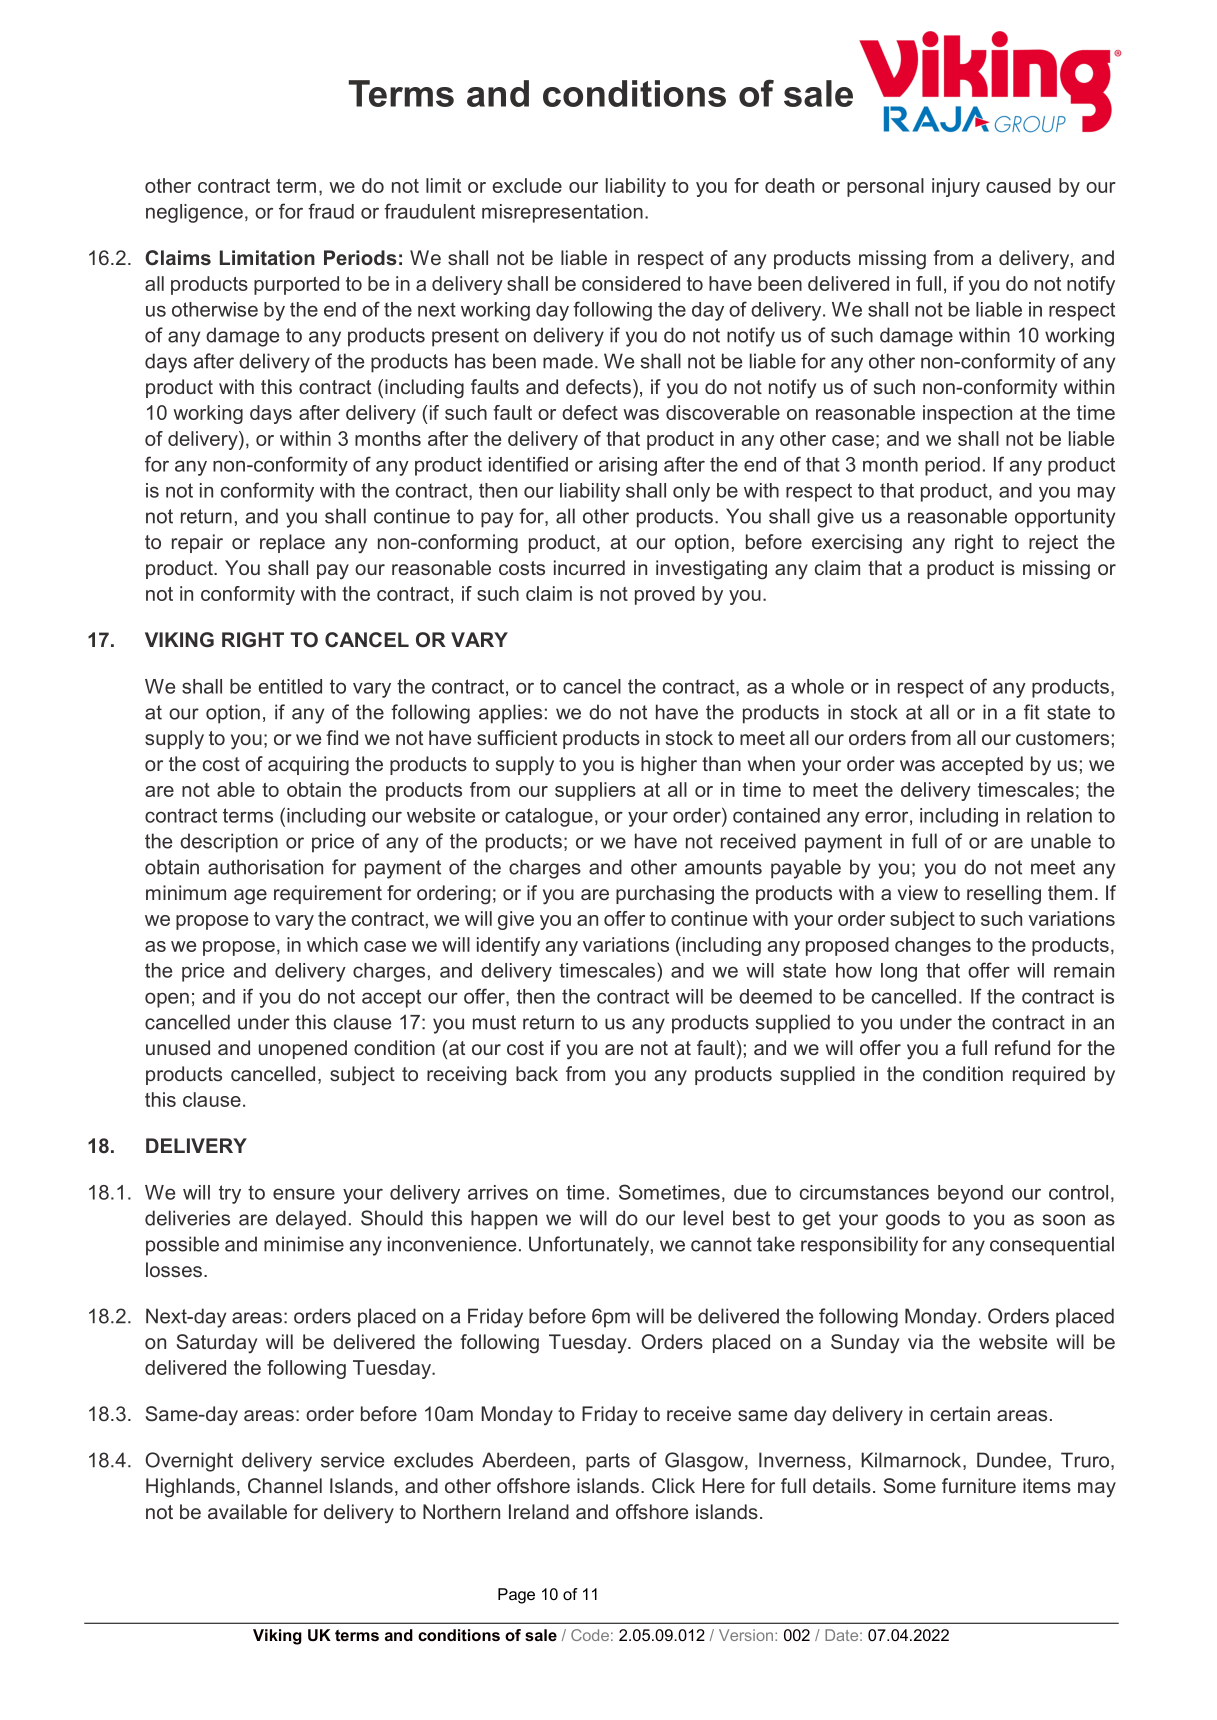 Image resolution: width=1217 pixels, height=1720 pixels. Describe the element at coordinates (290, 686) in the screenshot. I see `entitled` at that location.
